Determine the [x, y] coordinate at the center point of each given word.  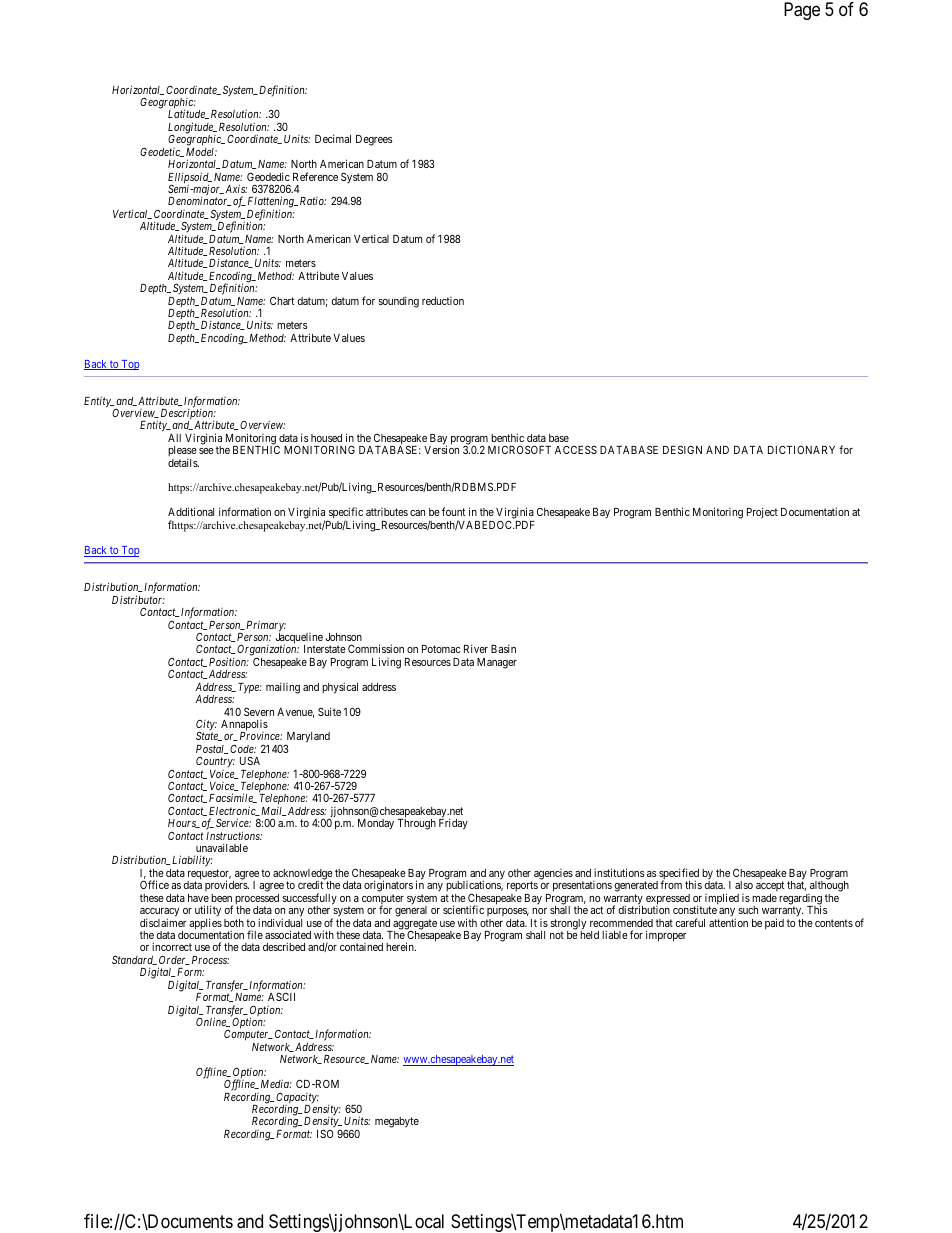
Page [802, 11]
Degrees [374, 140]
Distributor [138, 599]
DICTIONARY [801, 449]
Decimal [333, 138]
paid [774, 924]
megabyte [397, 1122]
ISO [325, 1133]
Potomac [441, 649]
